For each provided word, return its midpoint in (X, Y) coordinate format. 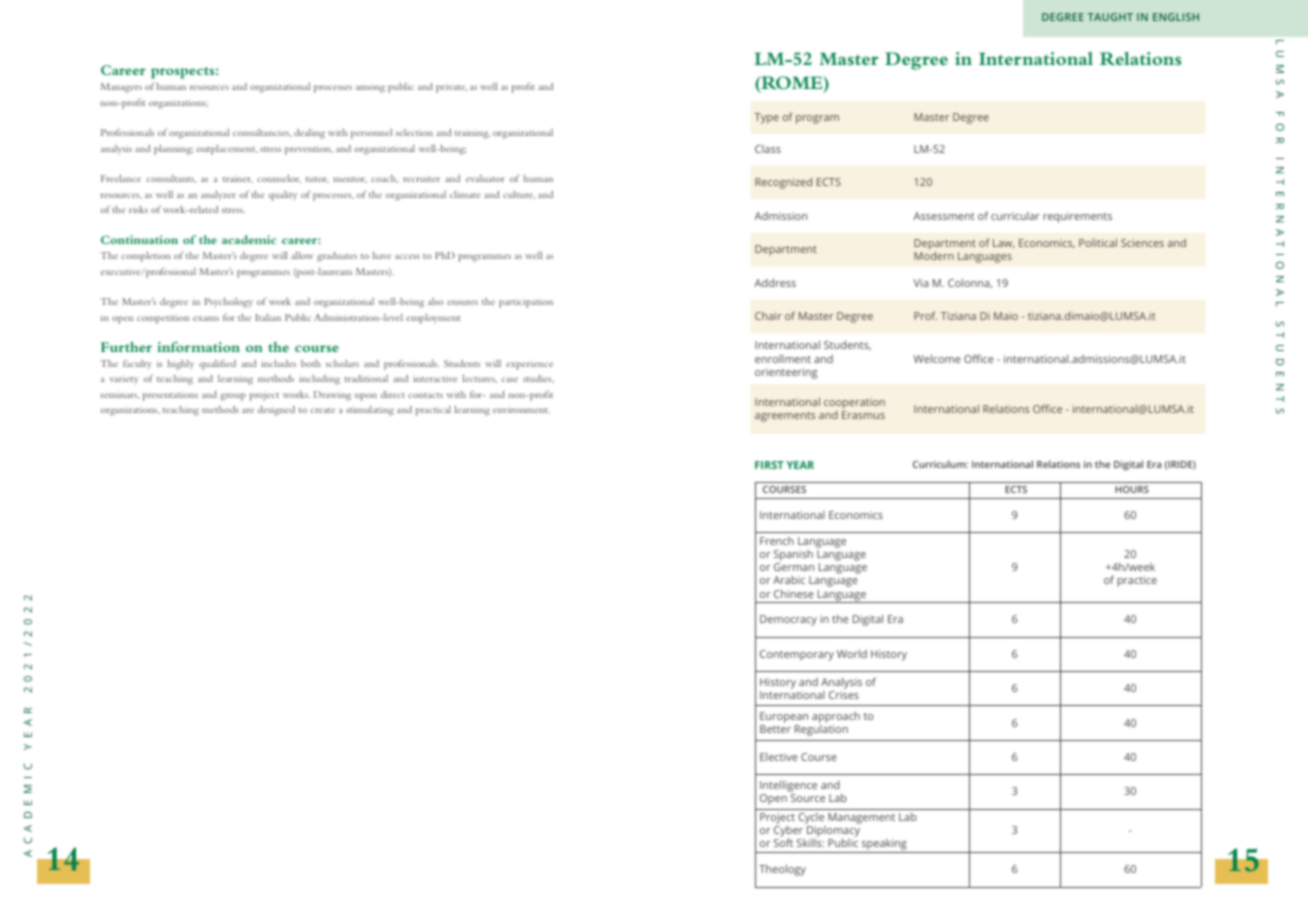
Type (766, 118)
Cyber (789, 833)
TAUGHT (1110, 17)
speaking (884, 846)
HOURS (1132, 489)
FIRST (769, 465)
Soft (783, 842)
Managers (121, 88)
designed (276, 411)
